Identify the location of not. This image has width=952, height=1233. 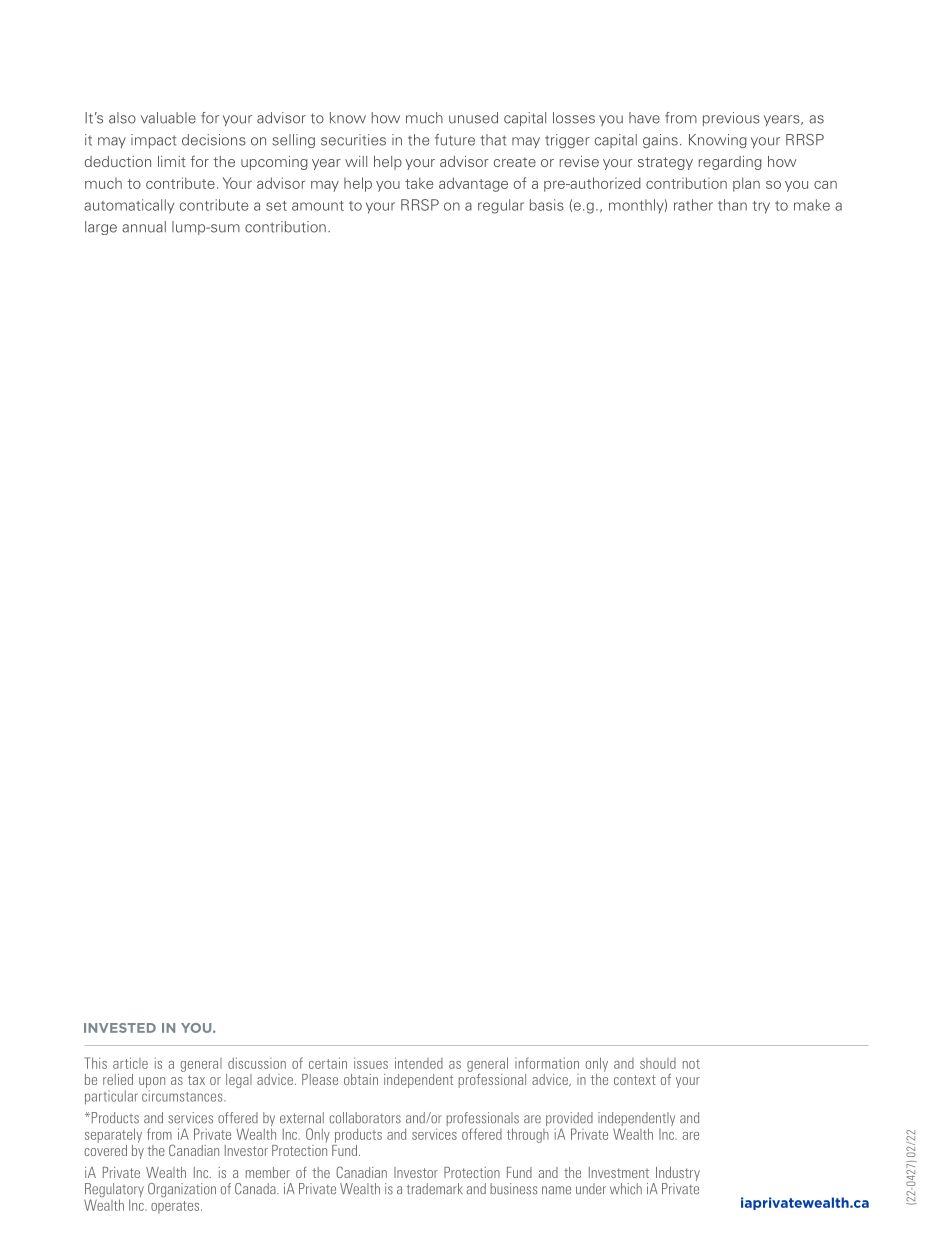
(691, 1064).
